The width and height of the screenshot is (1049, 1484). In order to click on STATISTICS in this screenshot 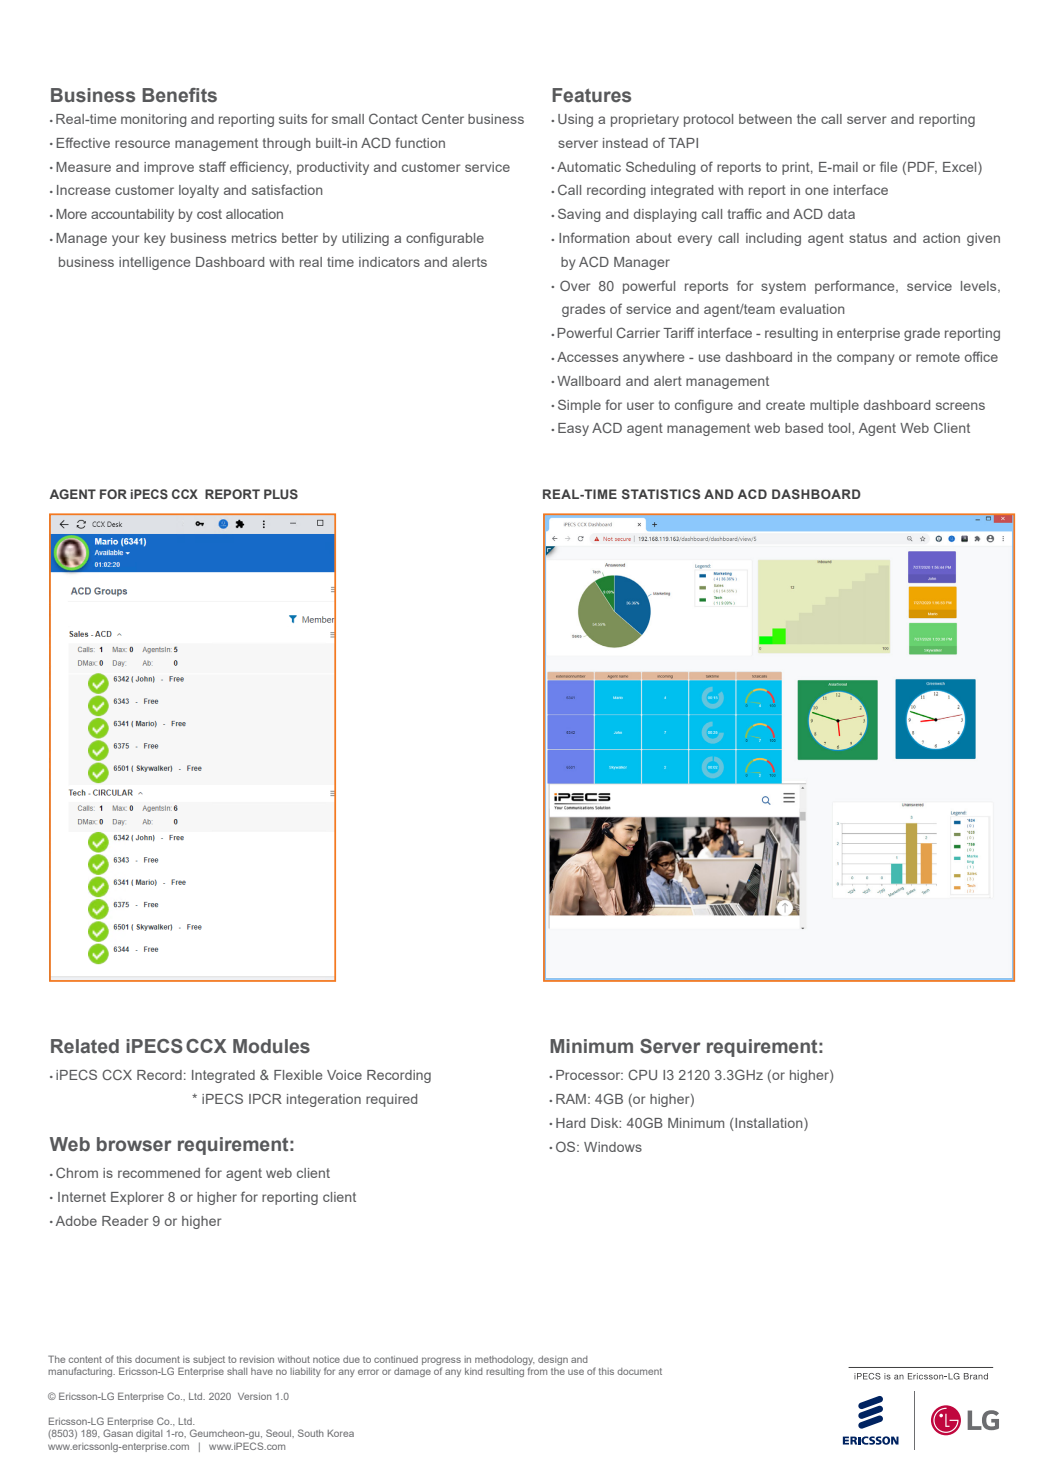, I will do `click(661, 494)`.
